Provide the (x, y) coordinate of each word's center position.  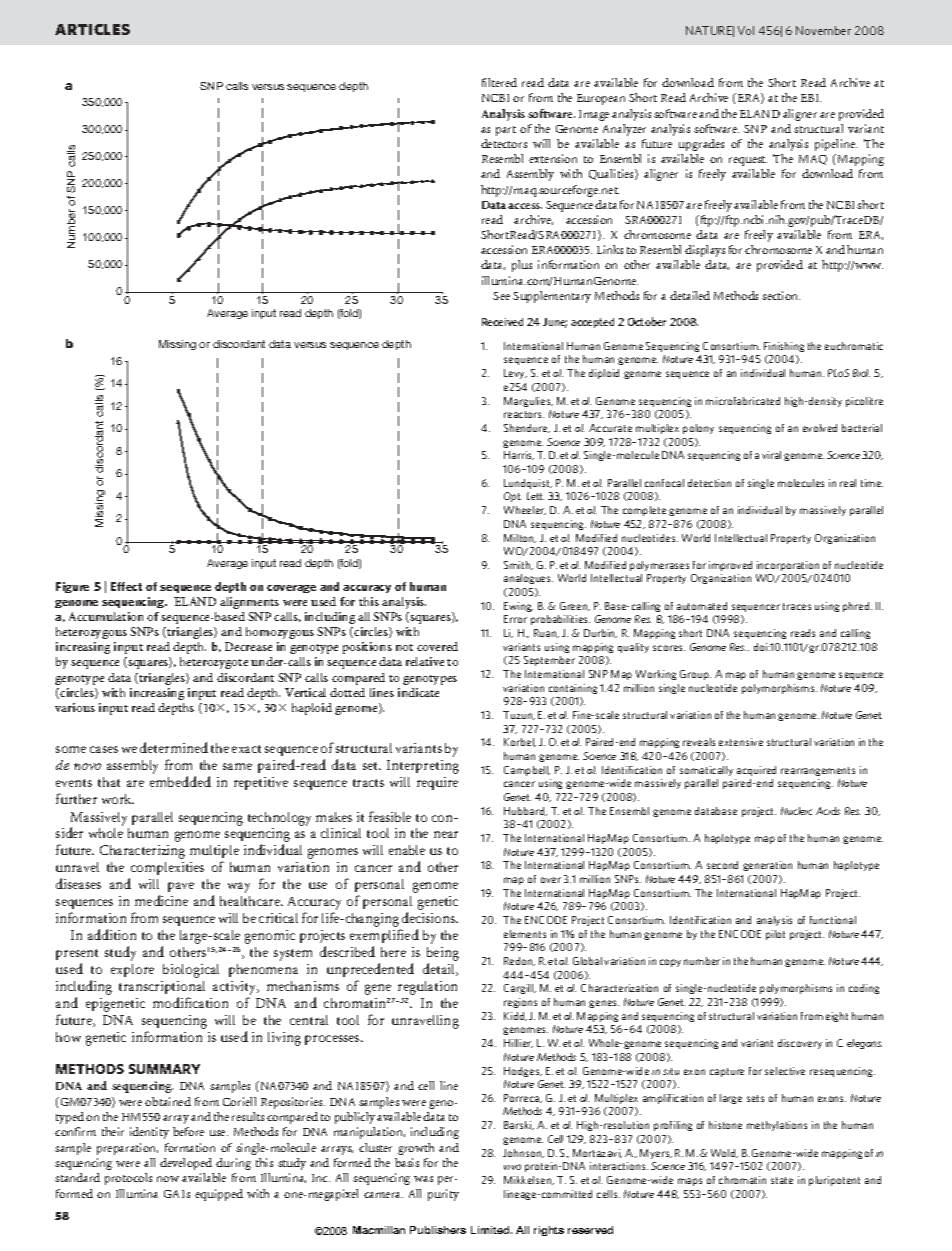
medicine (161, 900)
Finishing (784, 347)
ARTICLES (92, 29)
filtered (499, 82)
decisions (430, 917)
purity (443, 1195)
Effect (126, 586)
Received (502, 322)
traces (797, 606)
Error (515, 619)
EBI (811, 98)
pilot (775, 935)
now (168, 1179)
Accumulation (106, 616)
